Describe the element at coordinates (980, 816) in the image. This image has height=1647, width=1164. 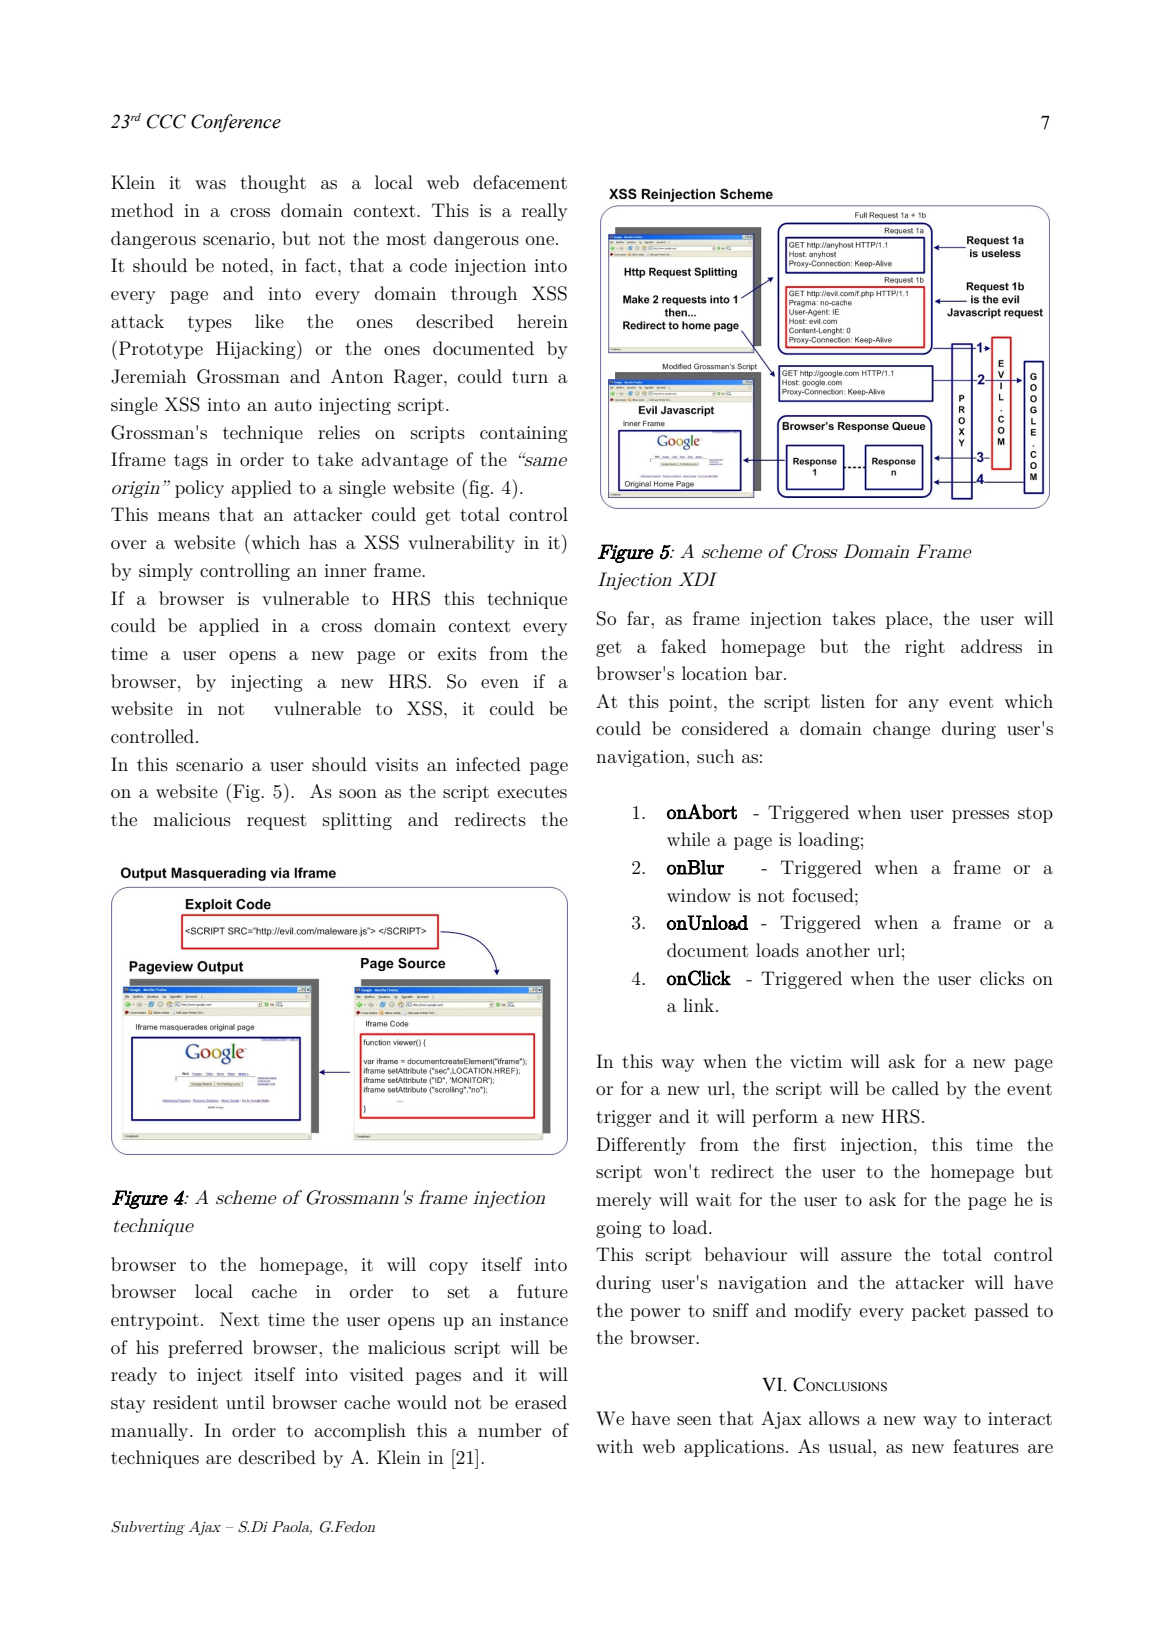
I see `presses` at that location.
